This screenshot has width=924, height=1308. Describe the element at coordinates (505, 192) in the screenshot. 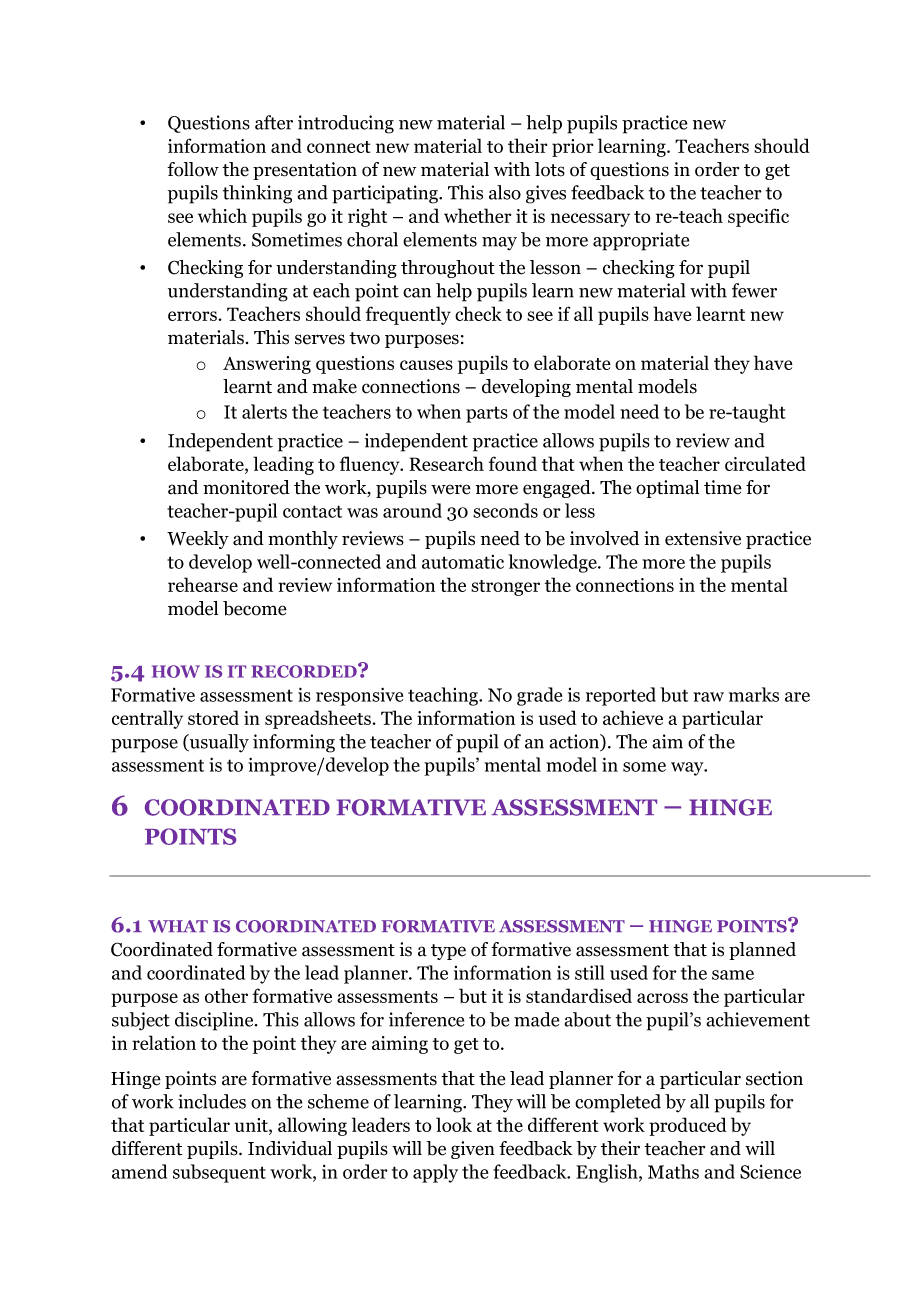

I see `also` at that location.
